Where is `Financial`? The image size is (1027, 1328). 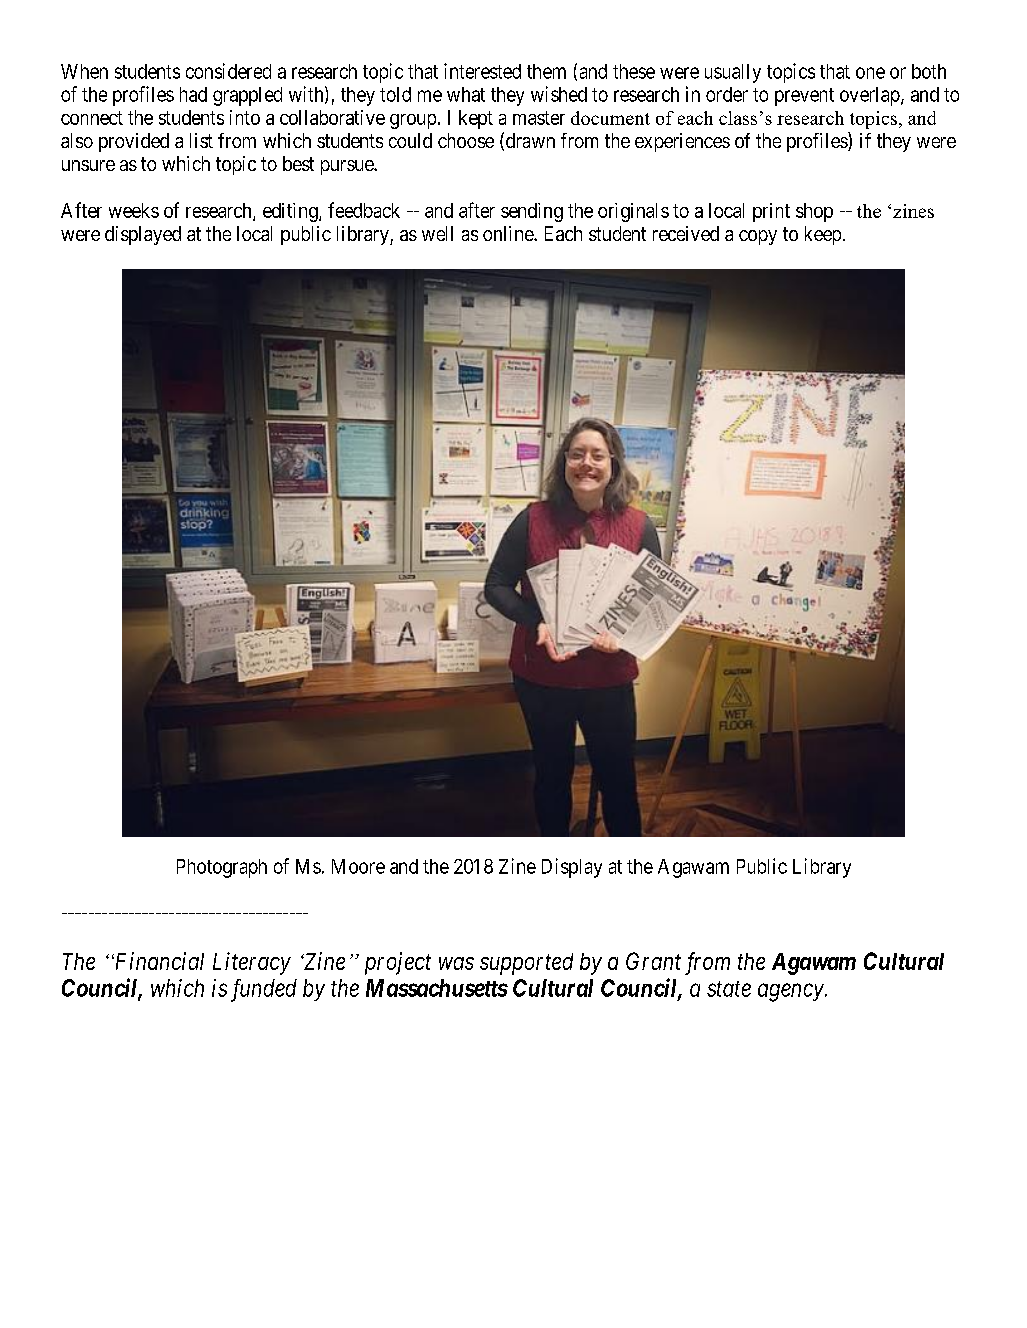 Financial is located at coordinates (158, 961).
